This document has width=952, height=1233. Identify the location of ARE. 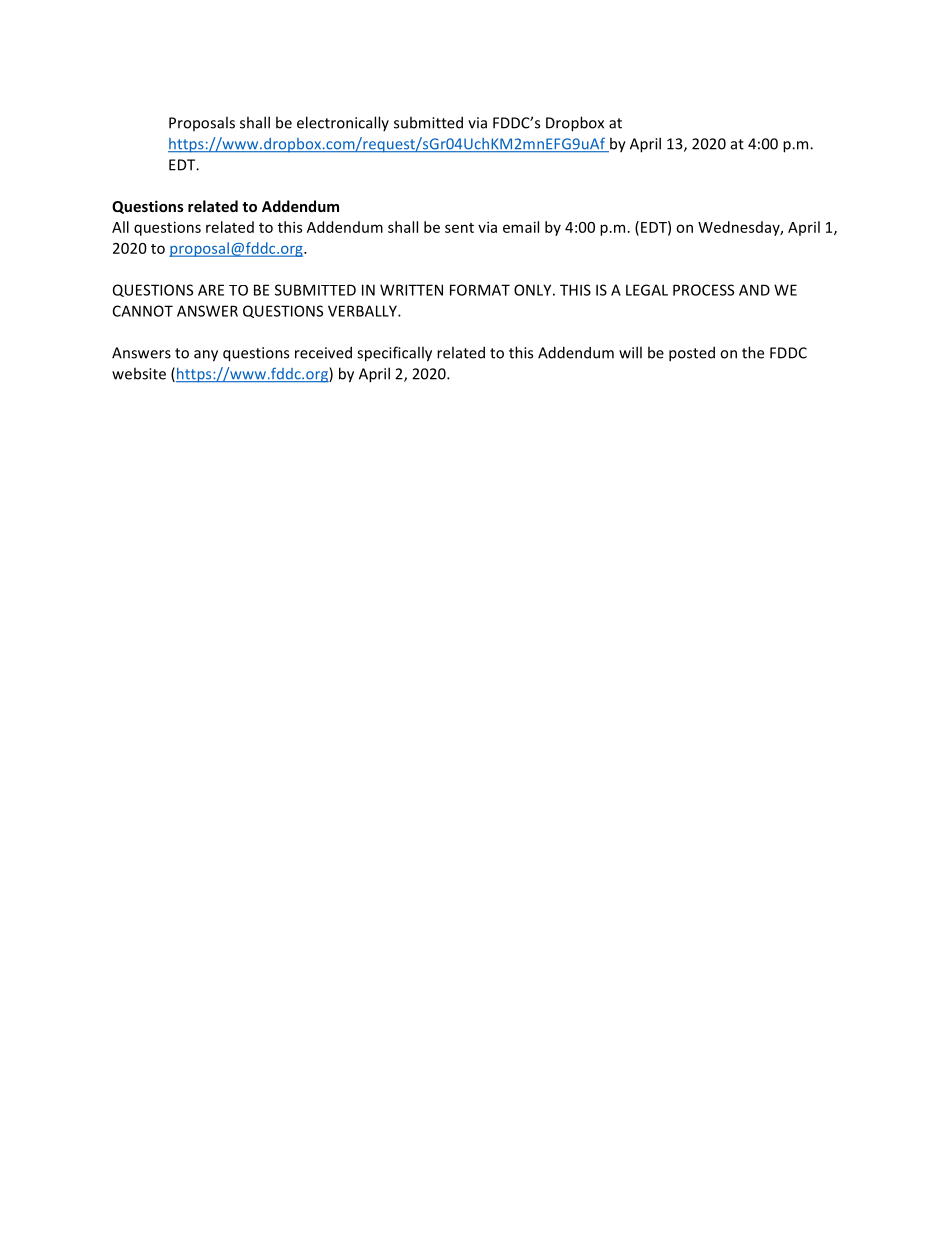
(211, 290).
